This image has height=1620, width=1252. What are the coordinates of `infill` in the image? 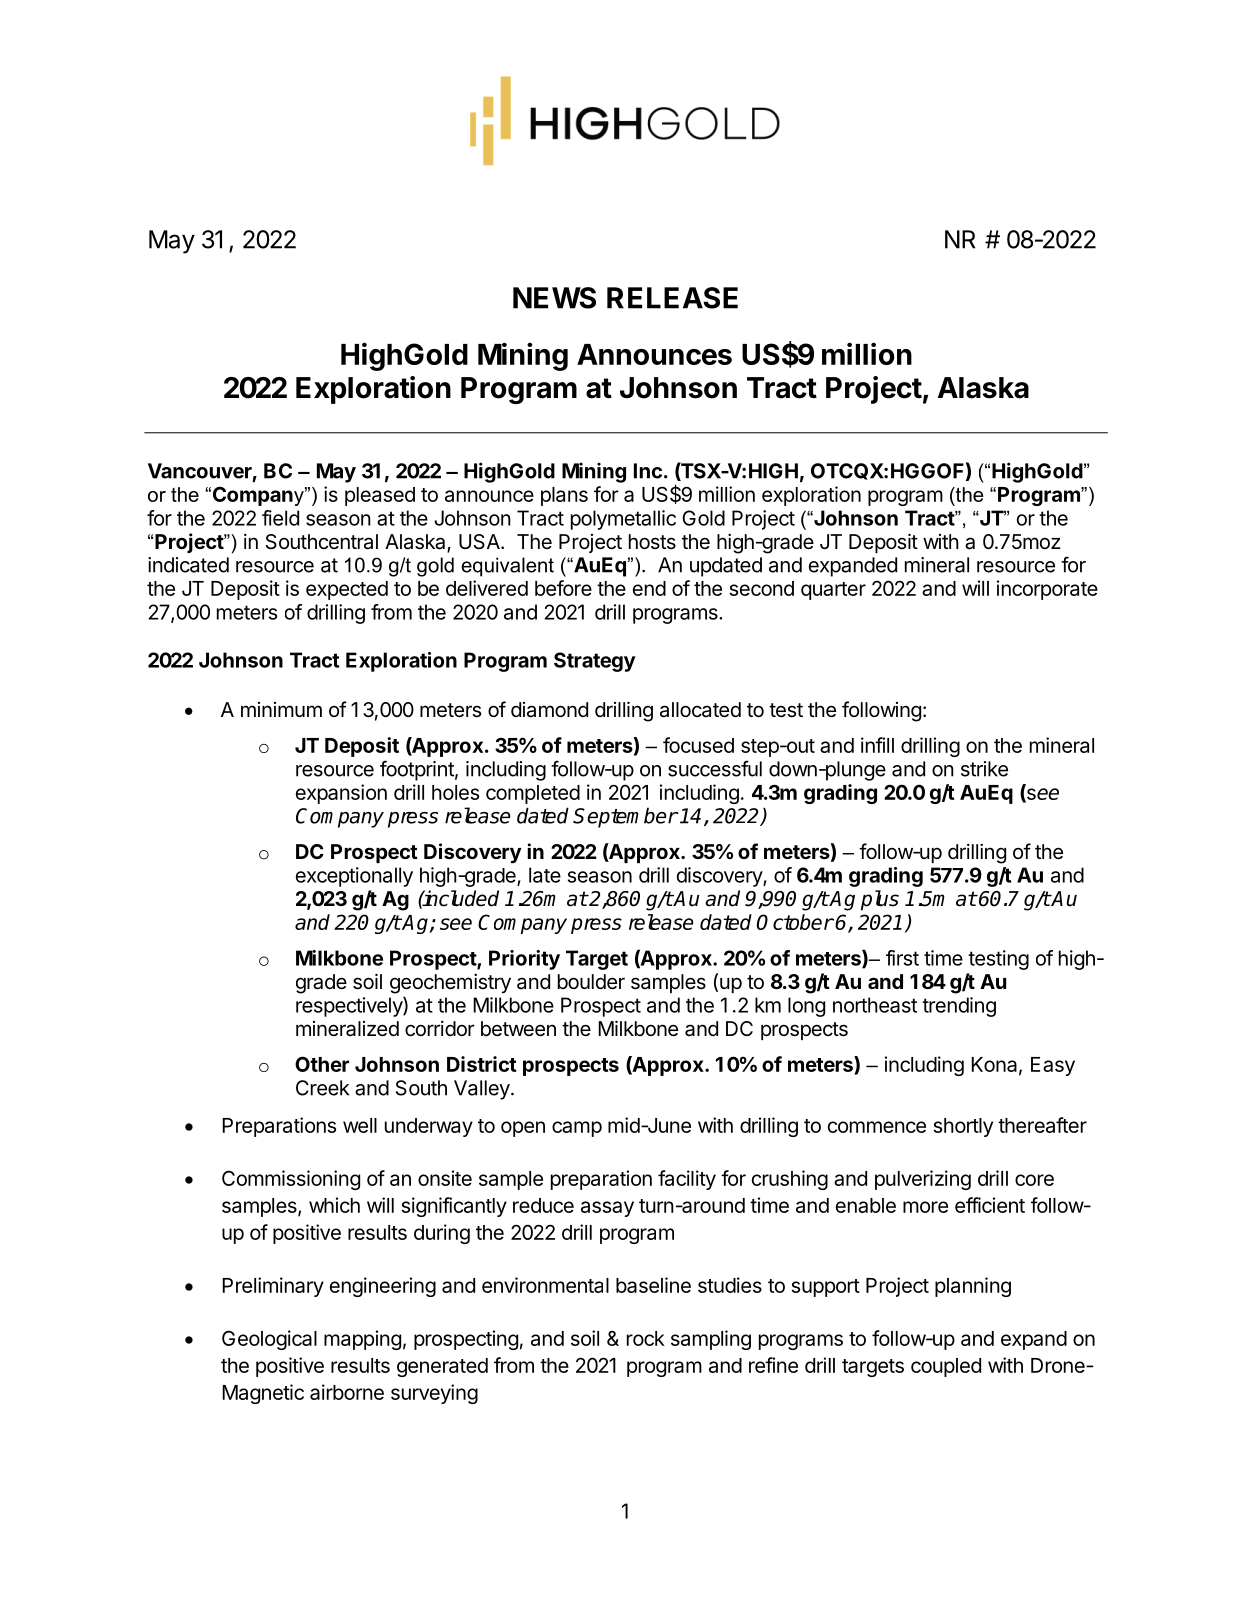 It's located at (877, 745).
